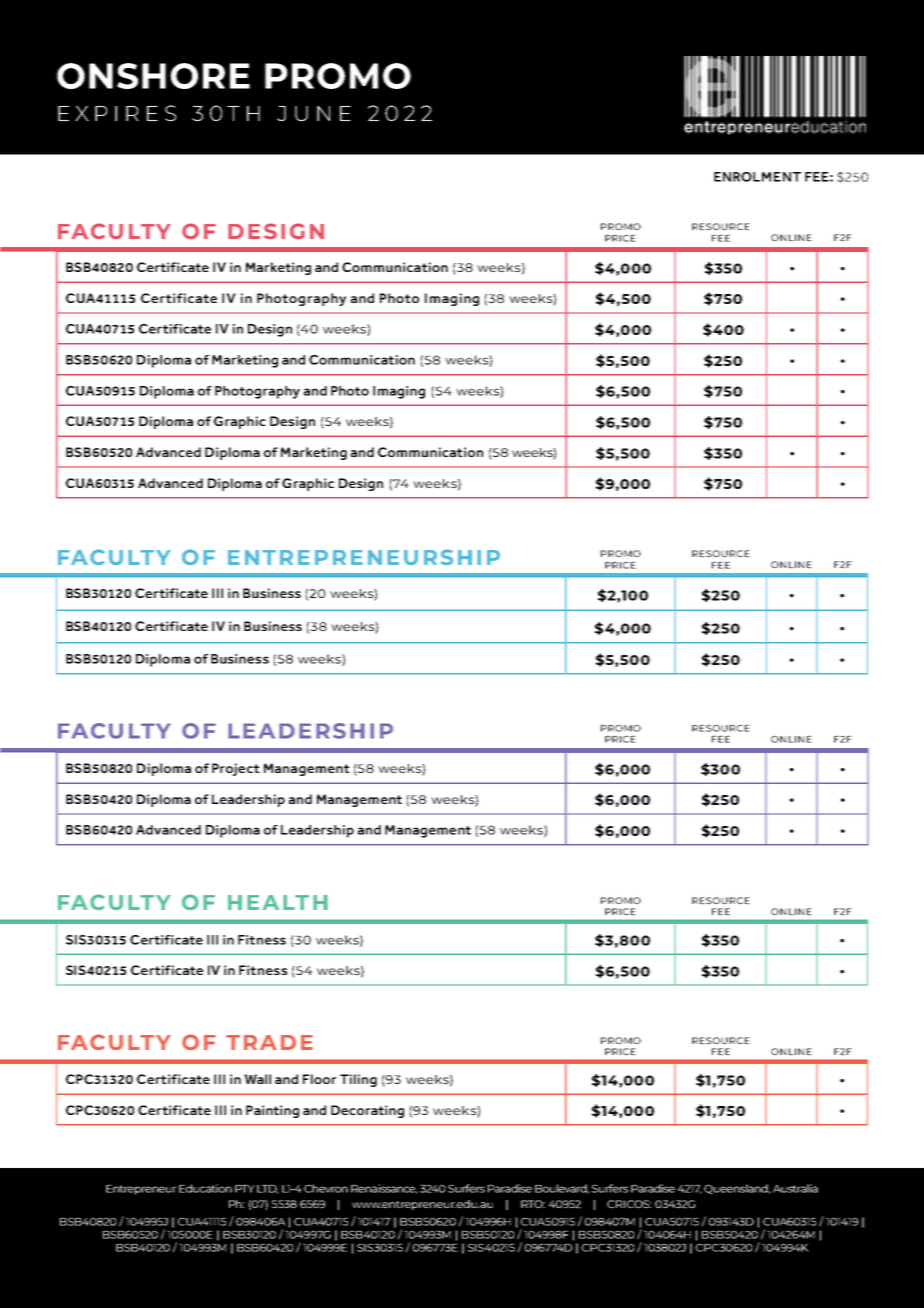 Image resolution: width=924 pixels, height=1308 pixels. Describe the element at coordinates (314, 113) in the screenshot. I see `JUNE` at that location.
